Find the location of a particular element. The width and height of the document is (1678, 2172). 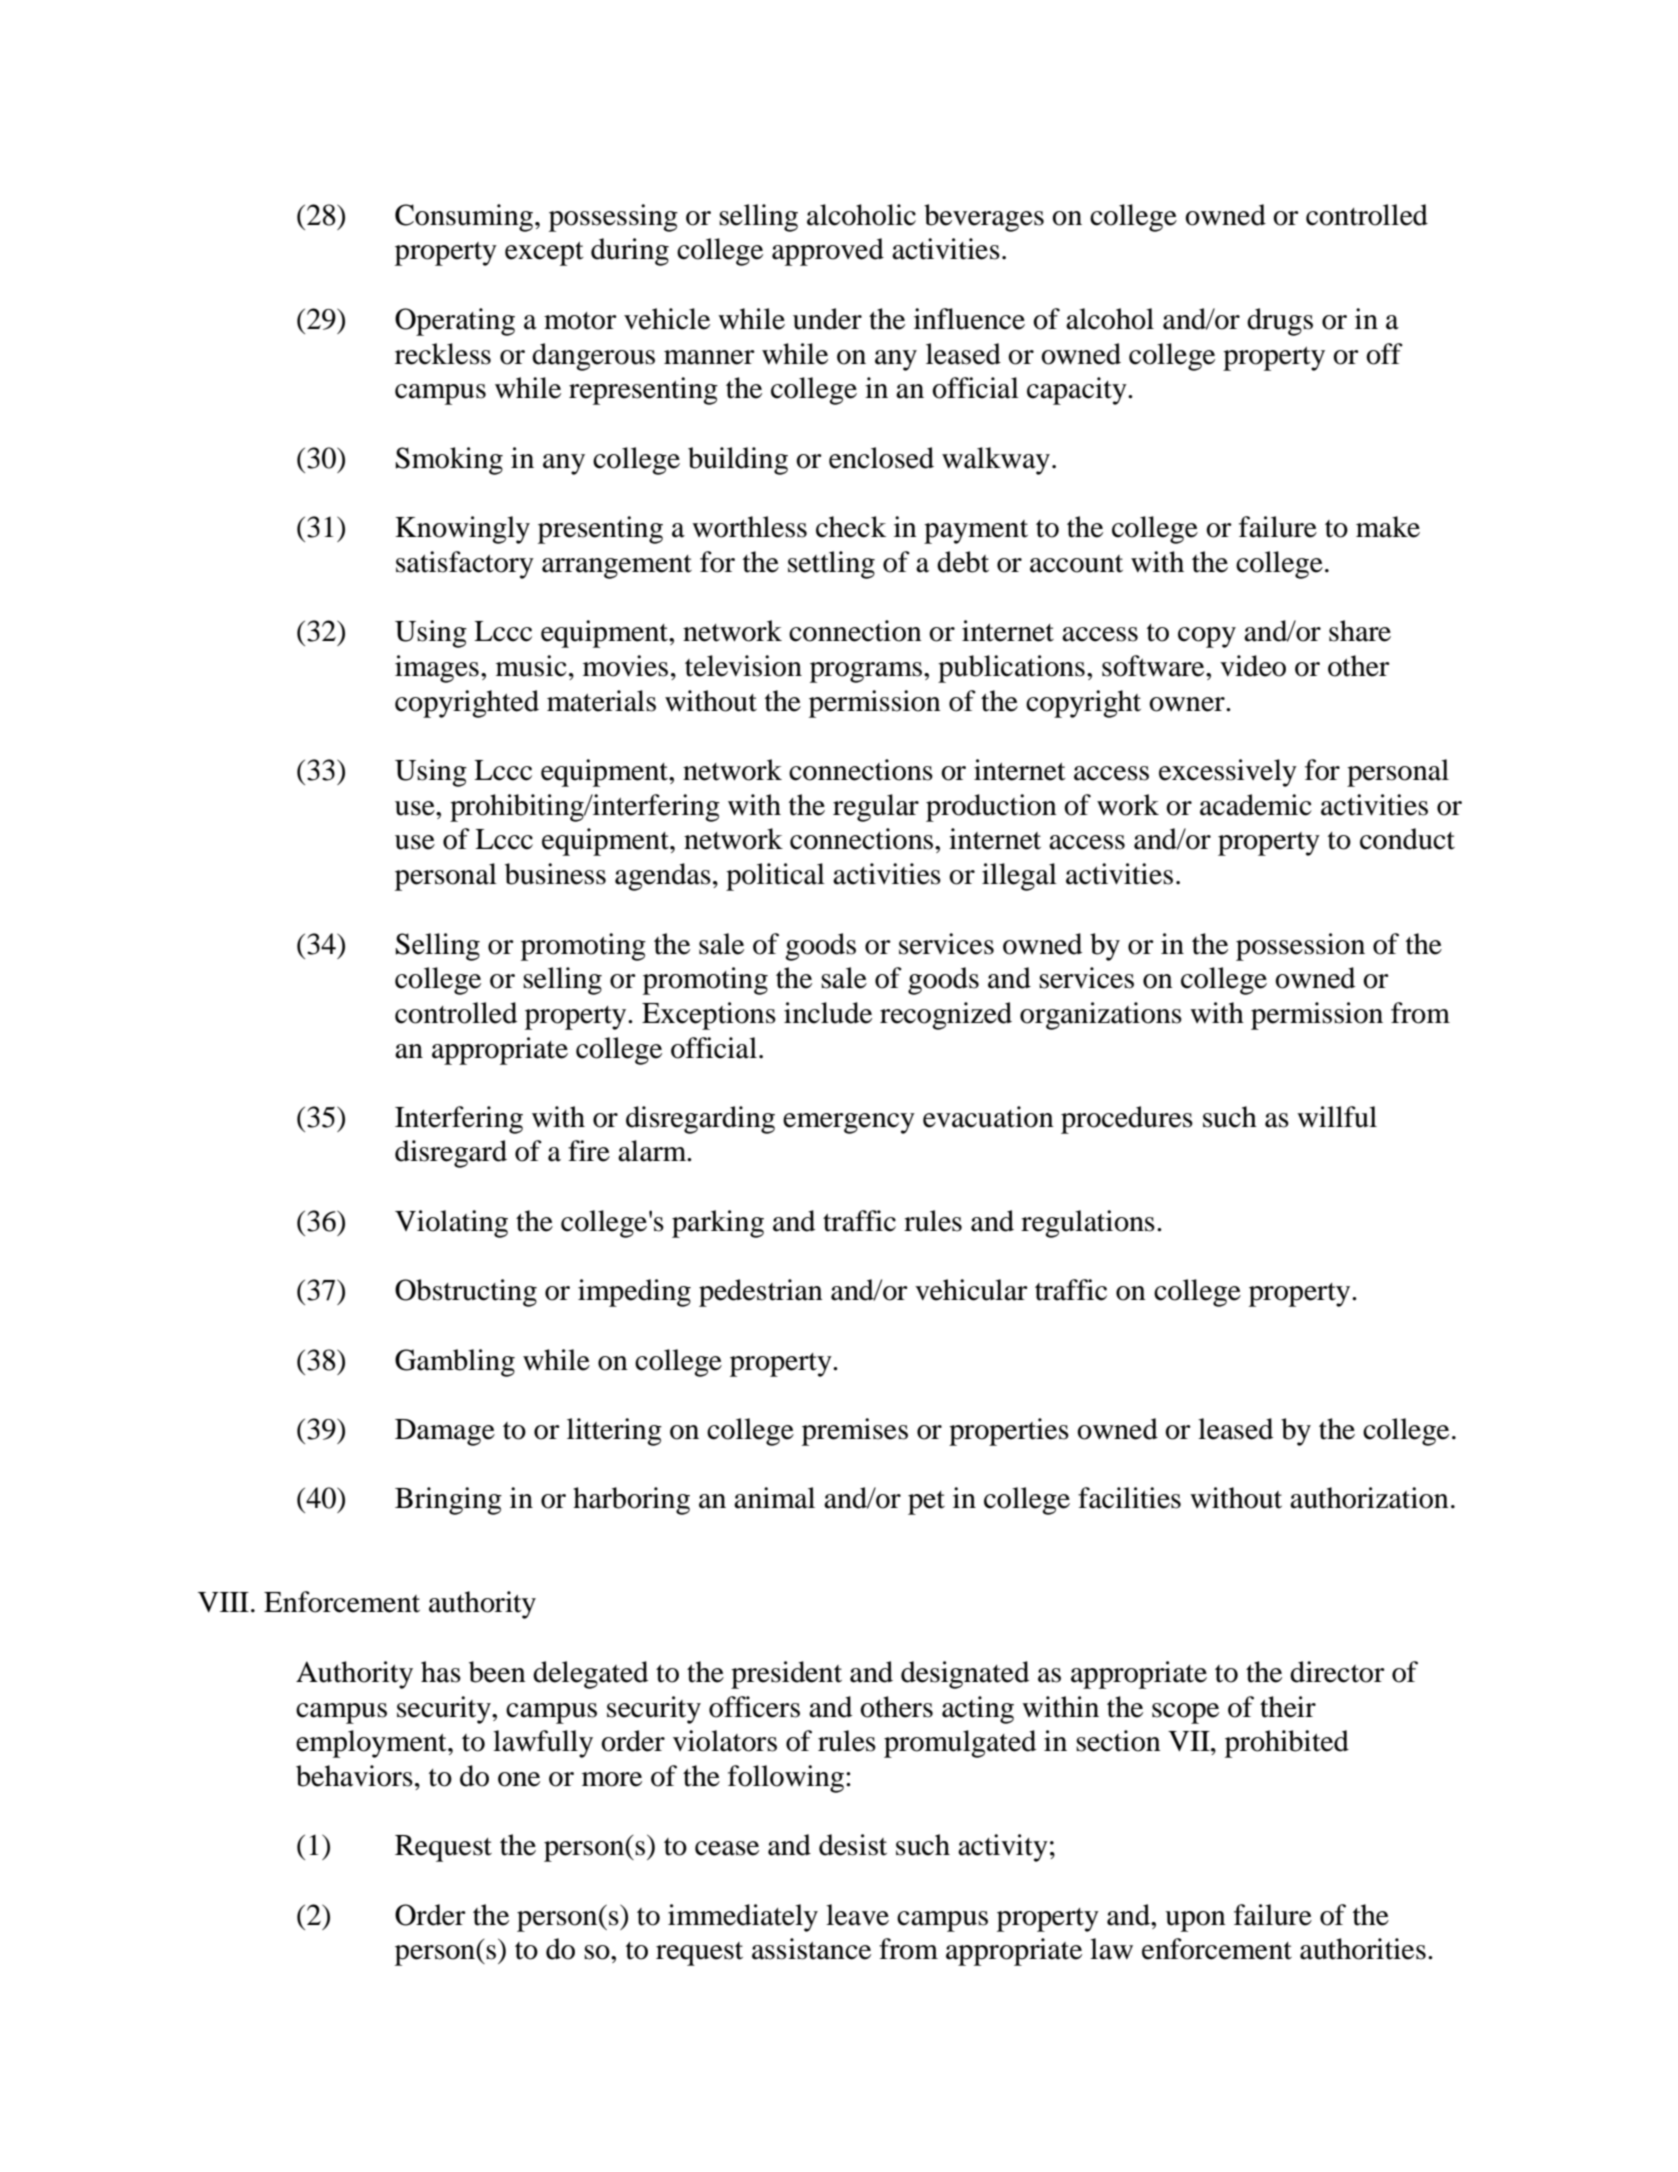

Bringing is located at coordinates (448, 1501).
